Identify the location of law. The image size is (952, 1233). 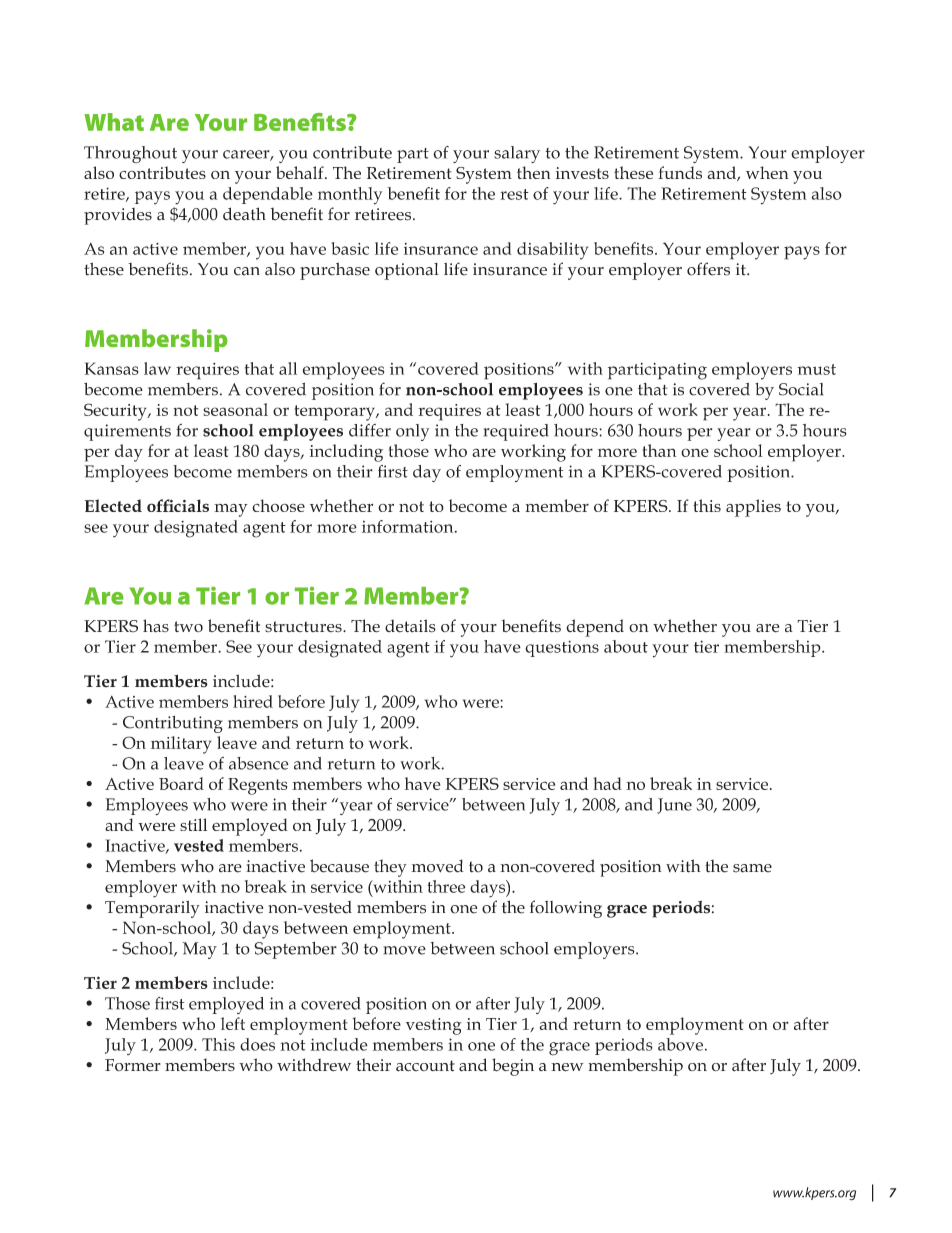
(157, 368).
